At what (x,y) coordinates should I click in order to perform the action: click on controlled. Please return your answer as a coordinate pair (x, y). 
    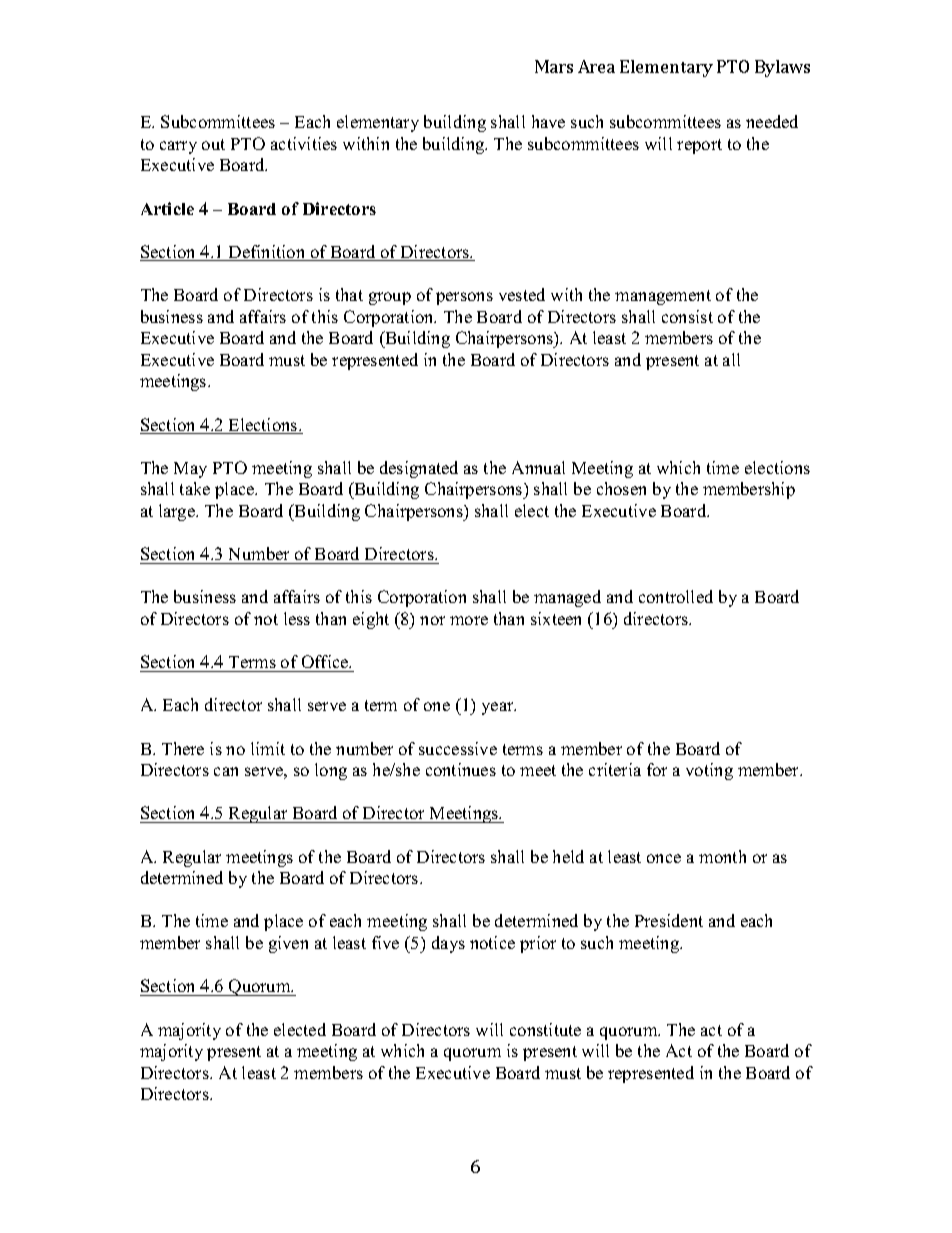
    Looking at the image, I should click on (676, 596).
